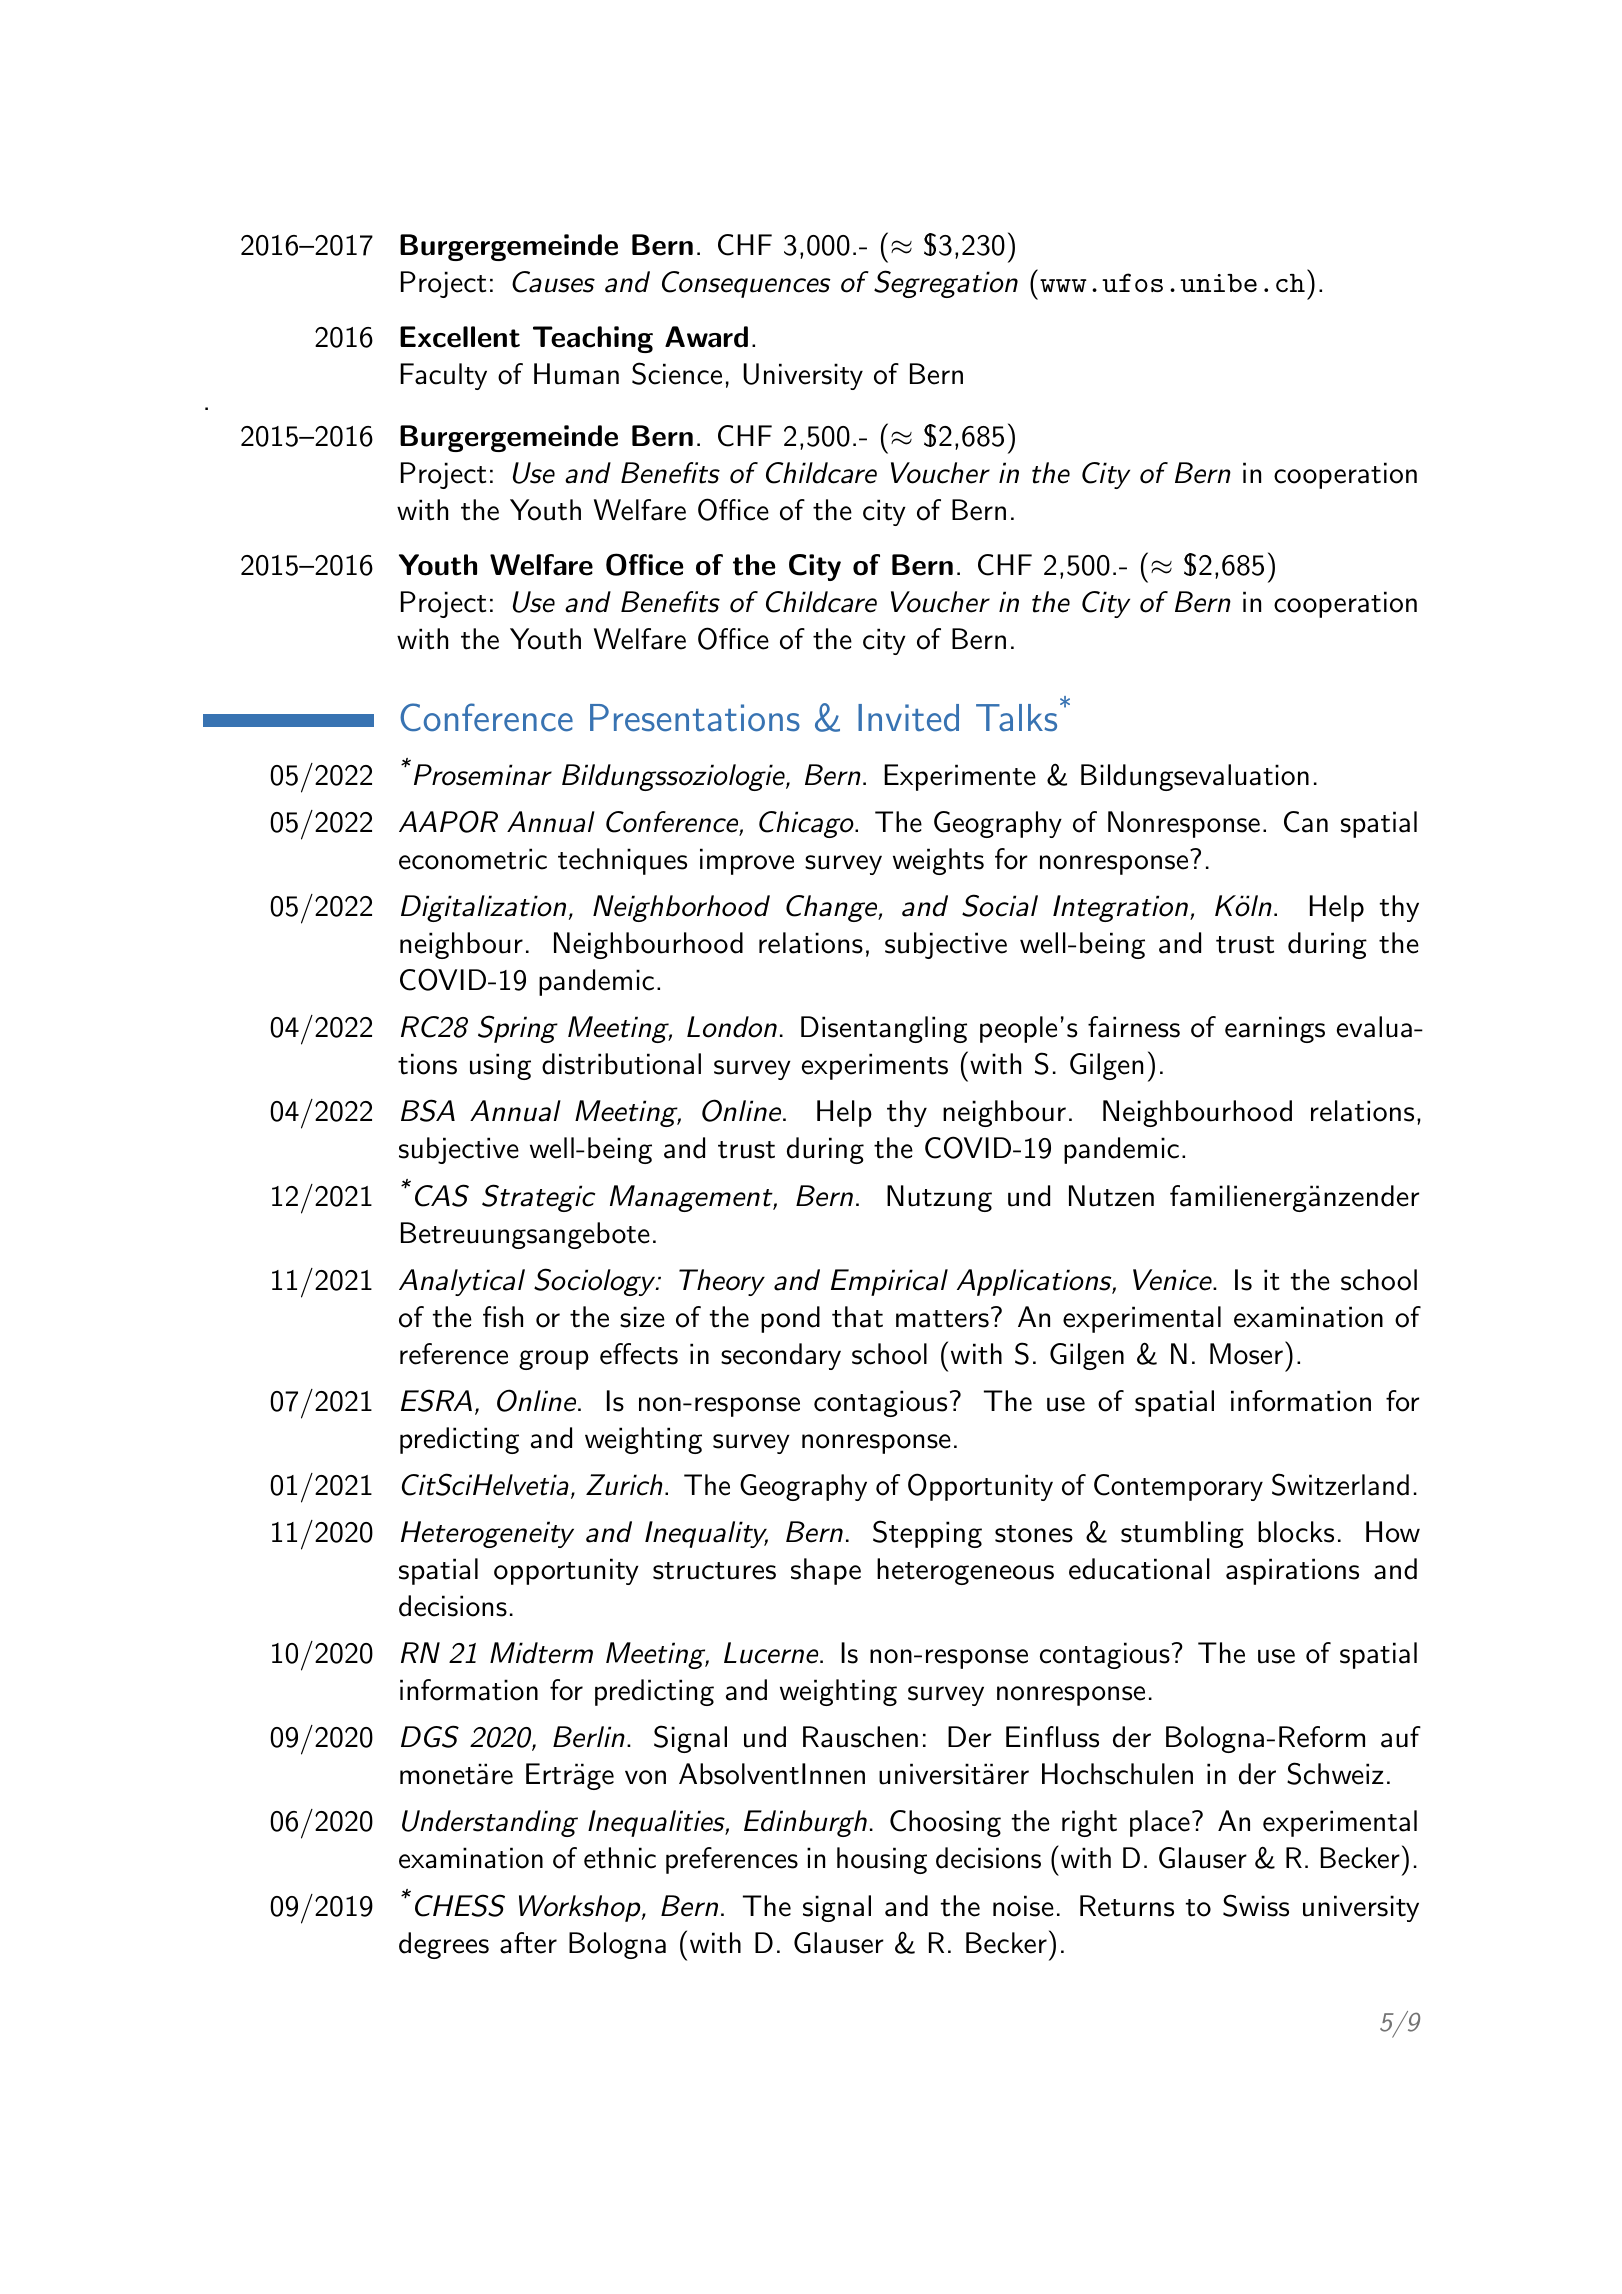  What do you see at coordinates (945, 1823) in the image?
I see `Choosing` at bounding box center [945, 1823].
